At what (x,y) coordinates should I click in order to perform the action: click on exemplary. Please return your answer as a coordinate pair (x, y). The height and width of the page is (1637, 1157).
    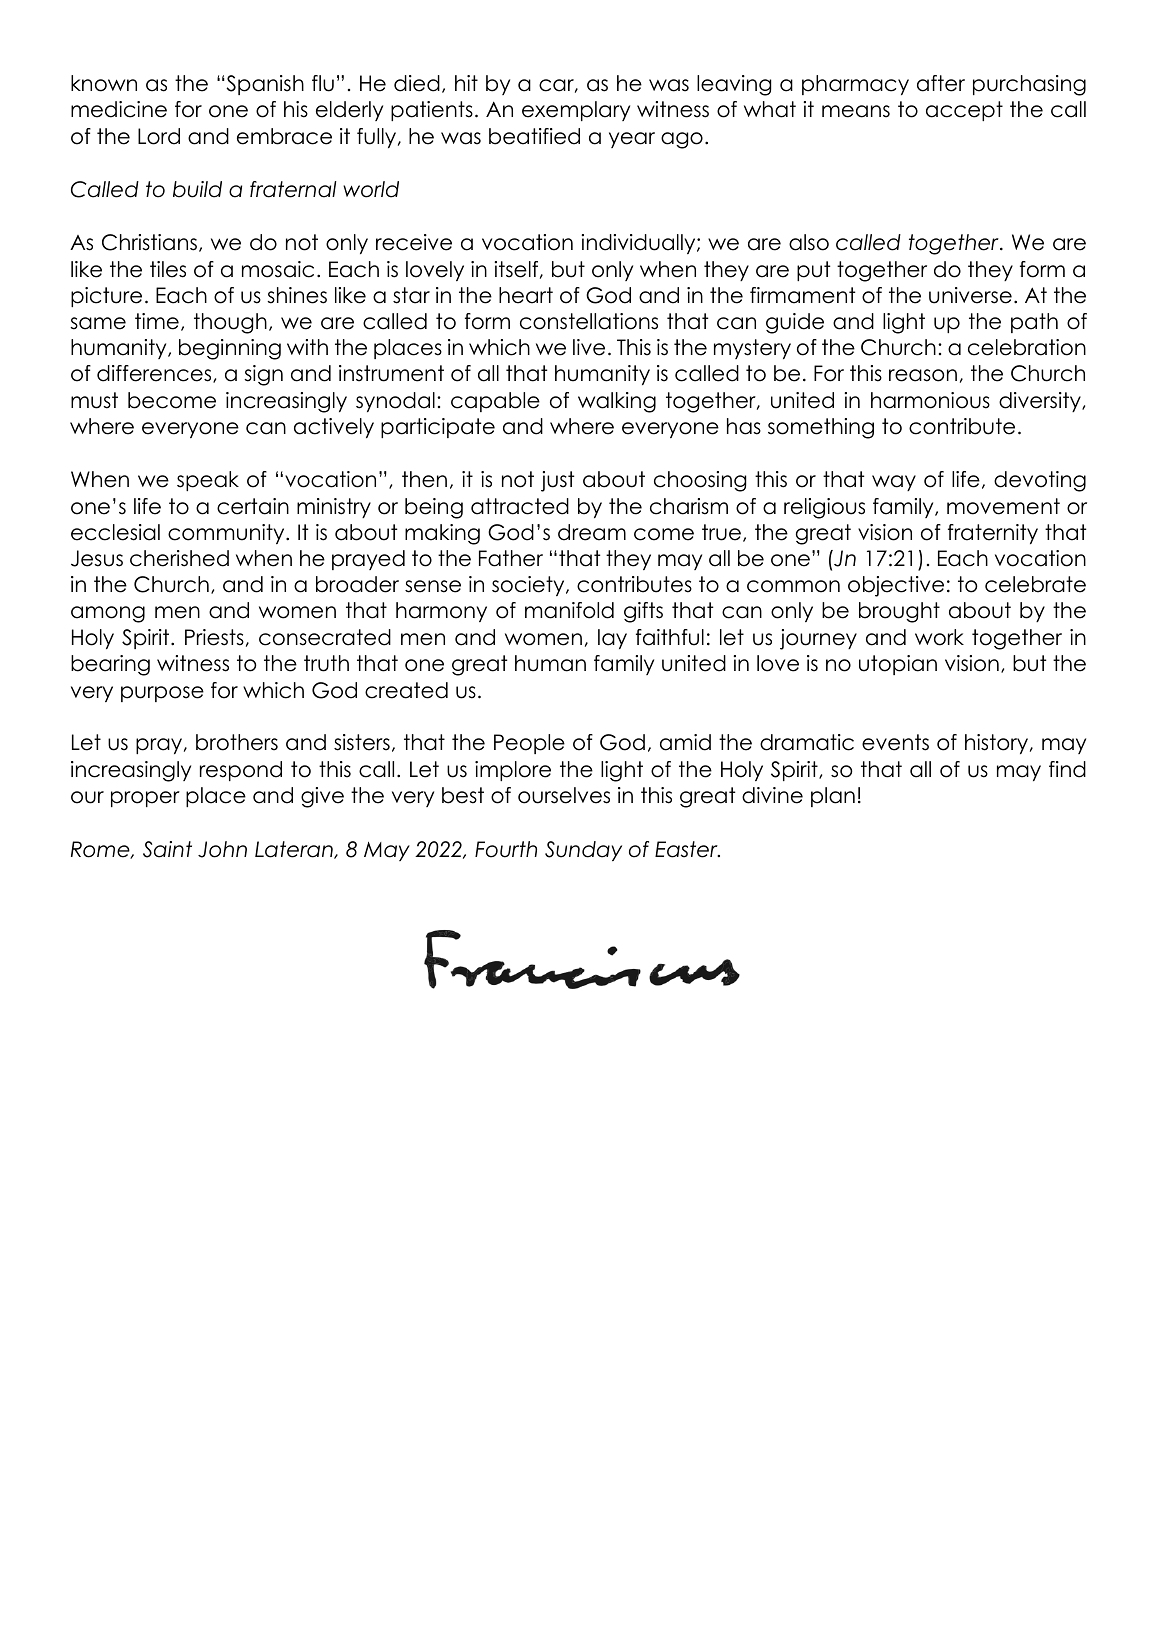
    Looking at the image, I should click on (576, 111).
